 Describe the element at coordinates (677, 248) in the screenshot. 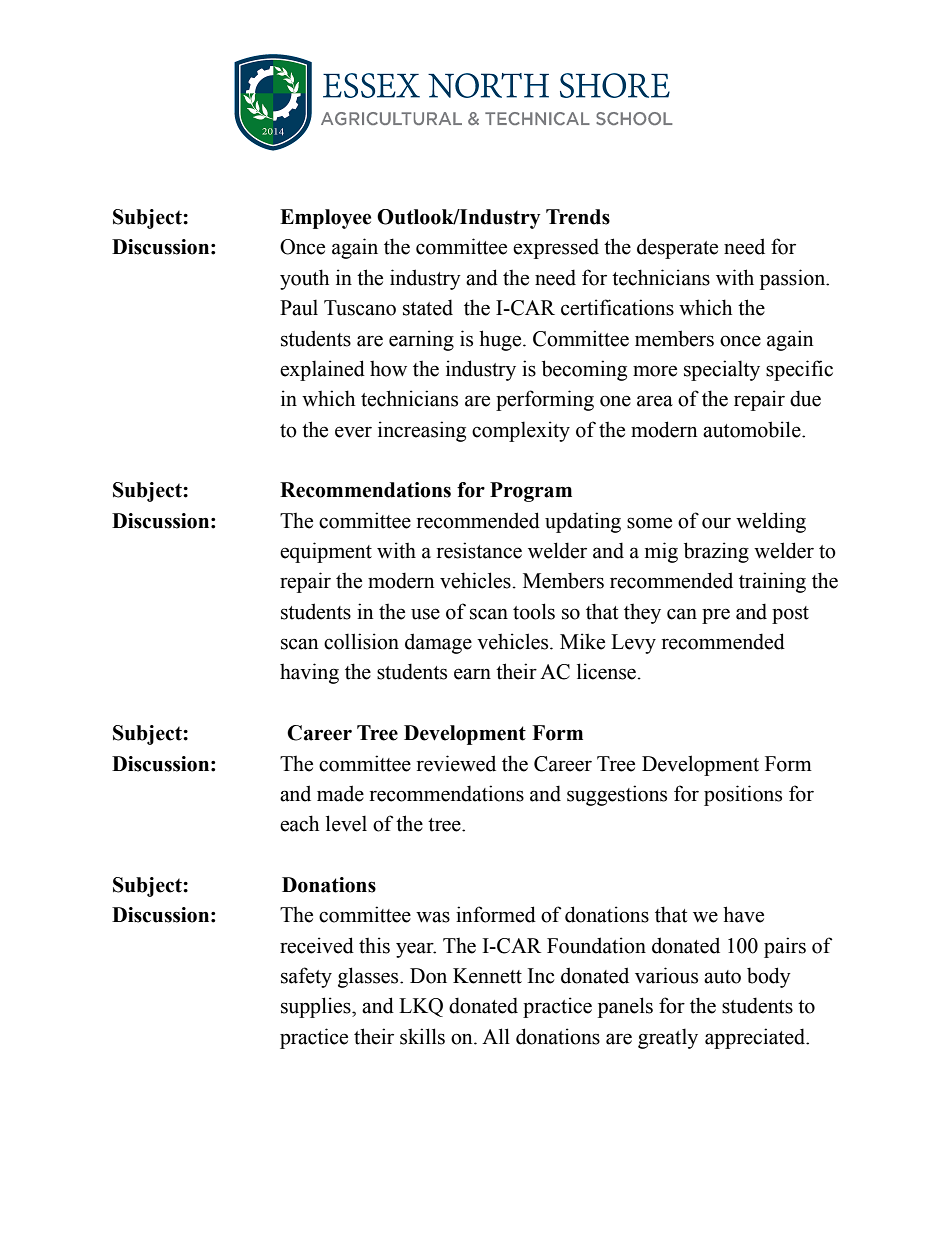

I see `desperate` at that location.
